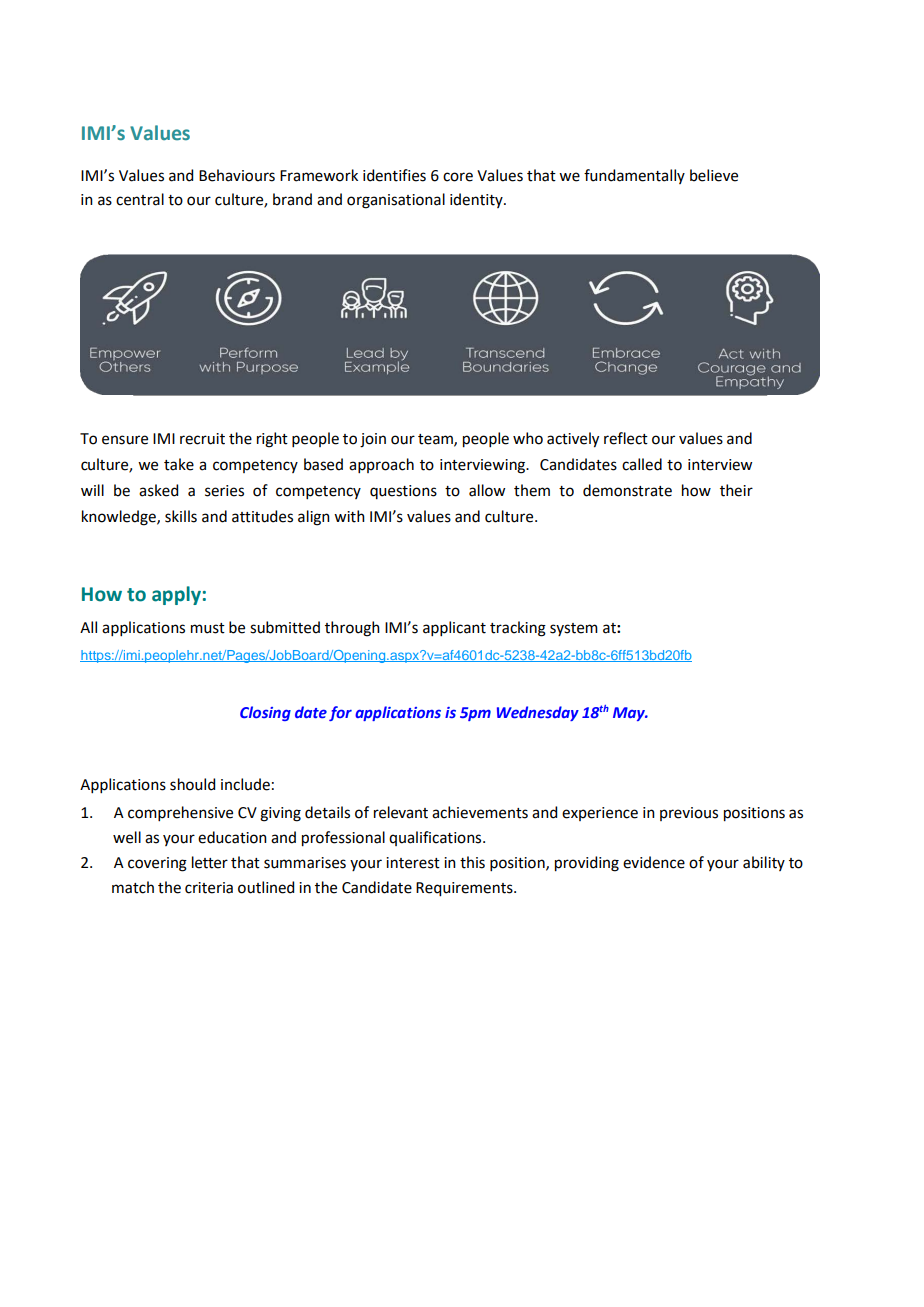 The image size is (924, 1307). Describe the element at coordinates (413, 863) in the screenshot. I see `interest` at that location.
